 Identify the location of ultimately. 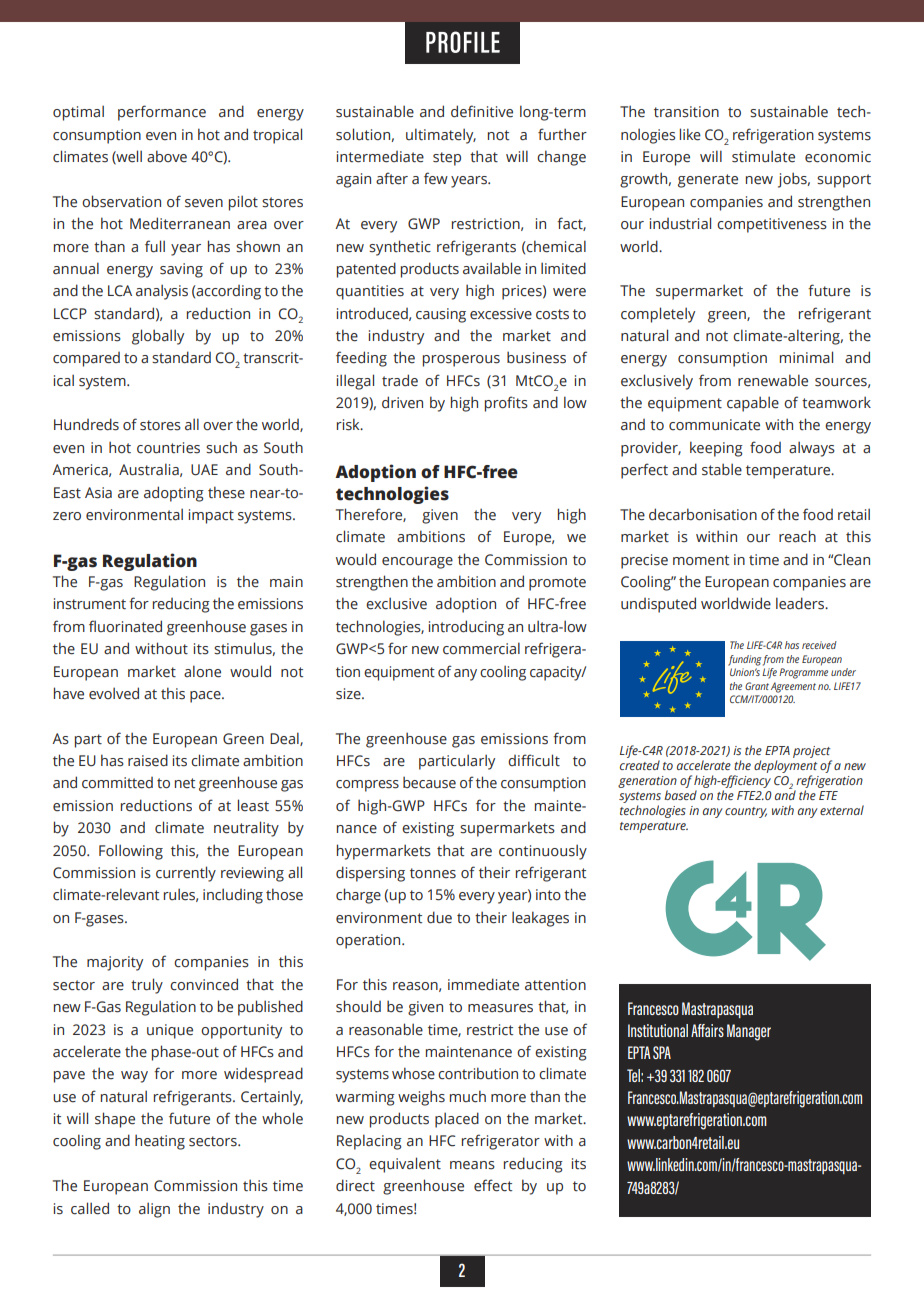
(441, 136).
